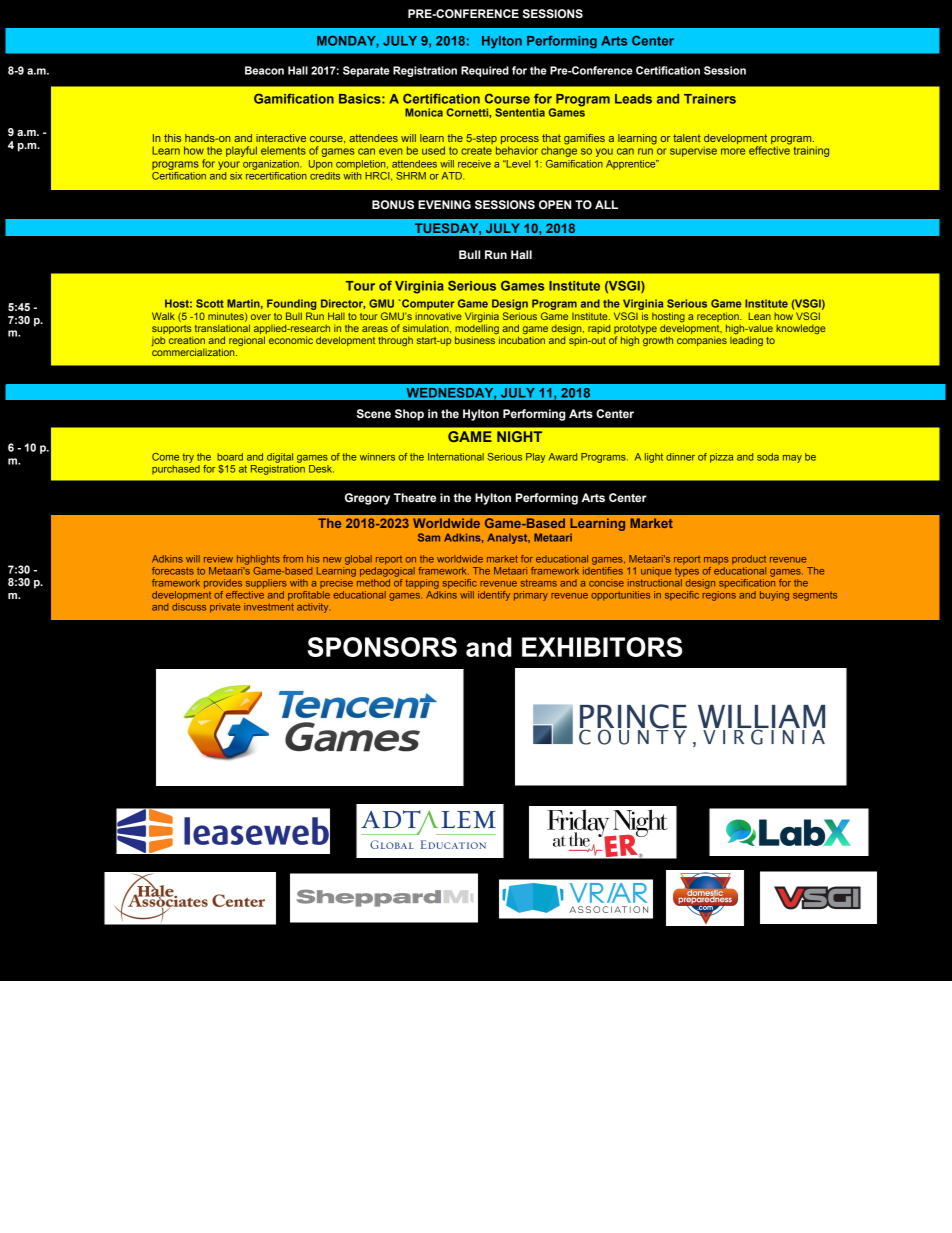  What do you see at coordinates (485, 71) in the screenshot?
I see `Required` at bounding box center [485, 71].
